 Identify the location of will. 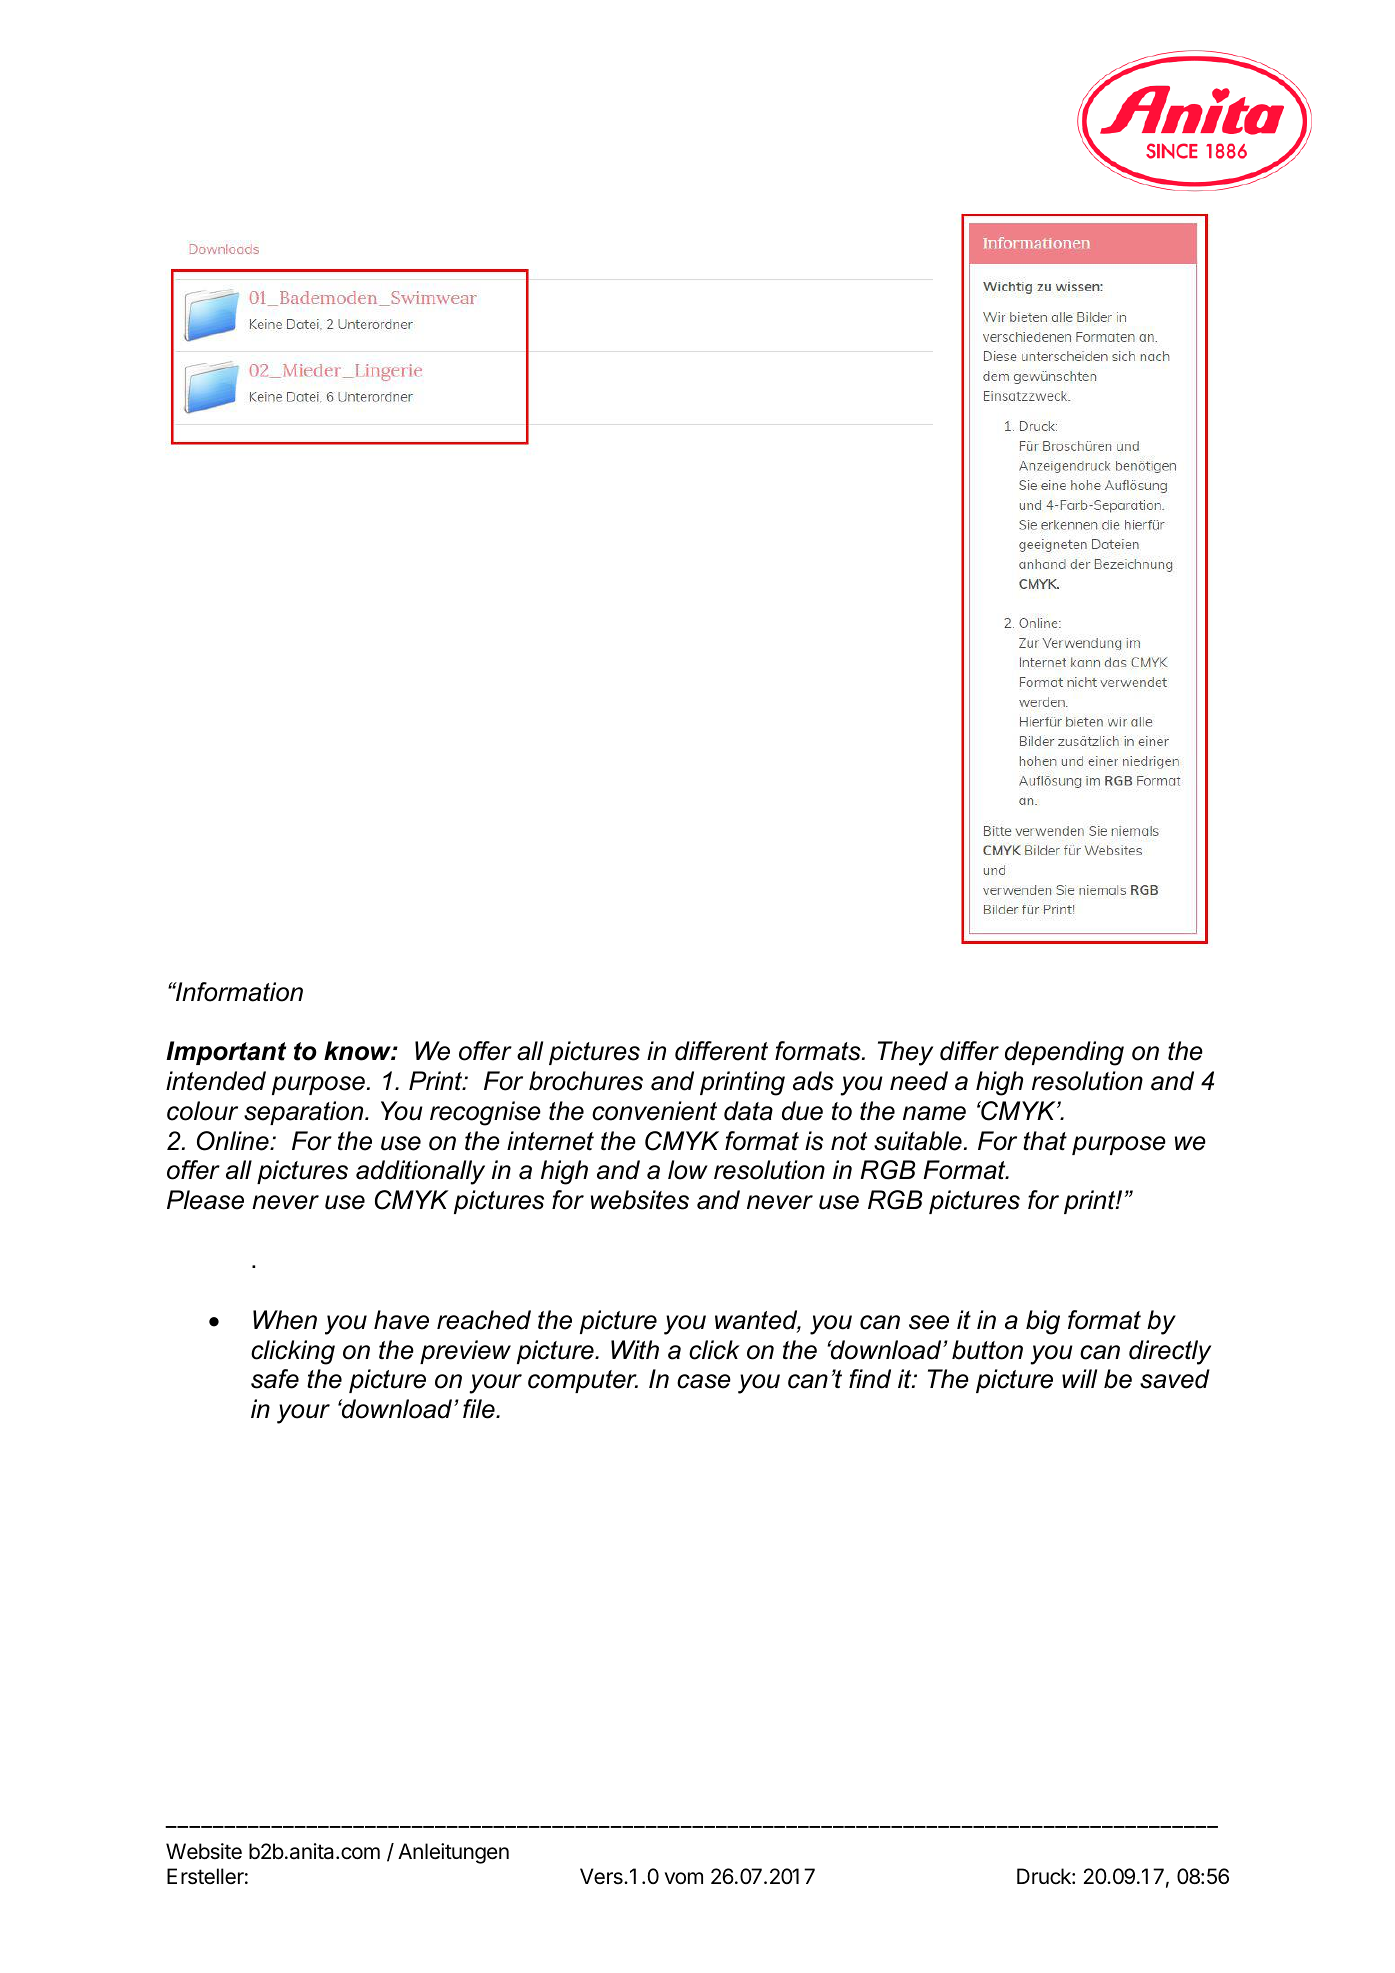
(1079, 1378).
